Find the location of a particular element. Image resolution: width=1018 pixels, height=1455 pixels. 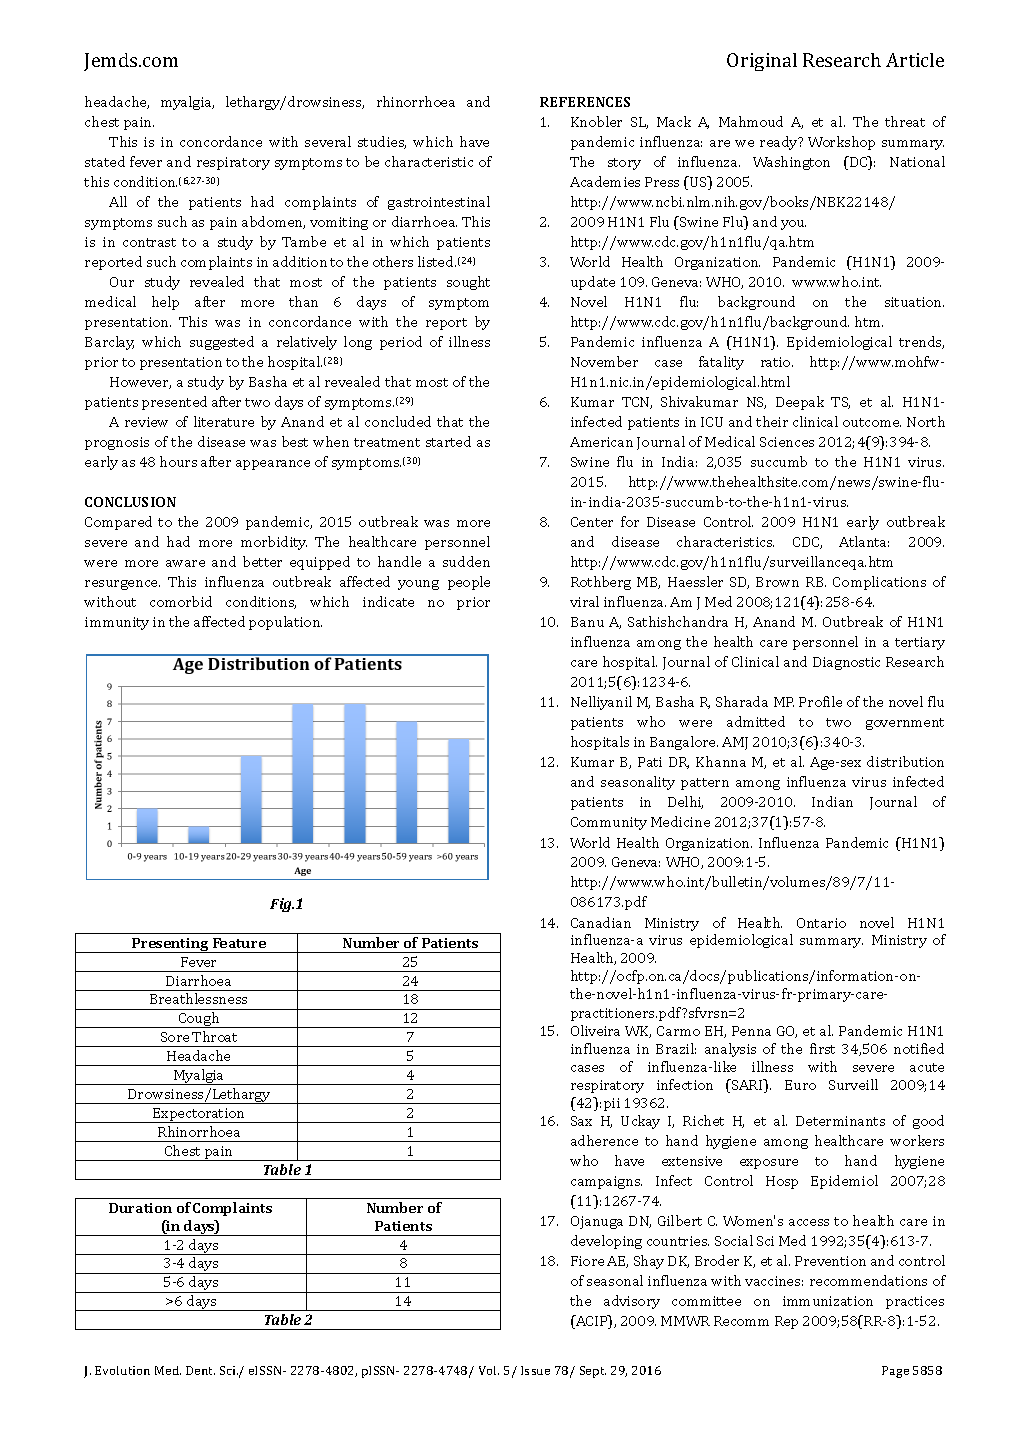

Issue is located at coordinates (535, 1370).
